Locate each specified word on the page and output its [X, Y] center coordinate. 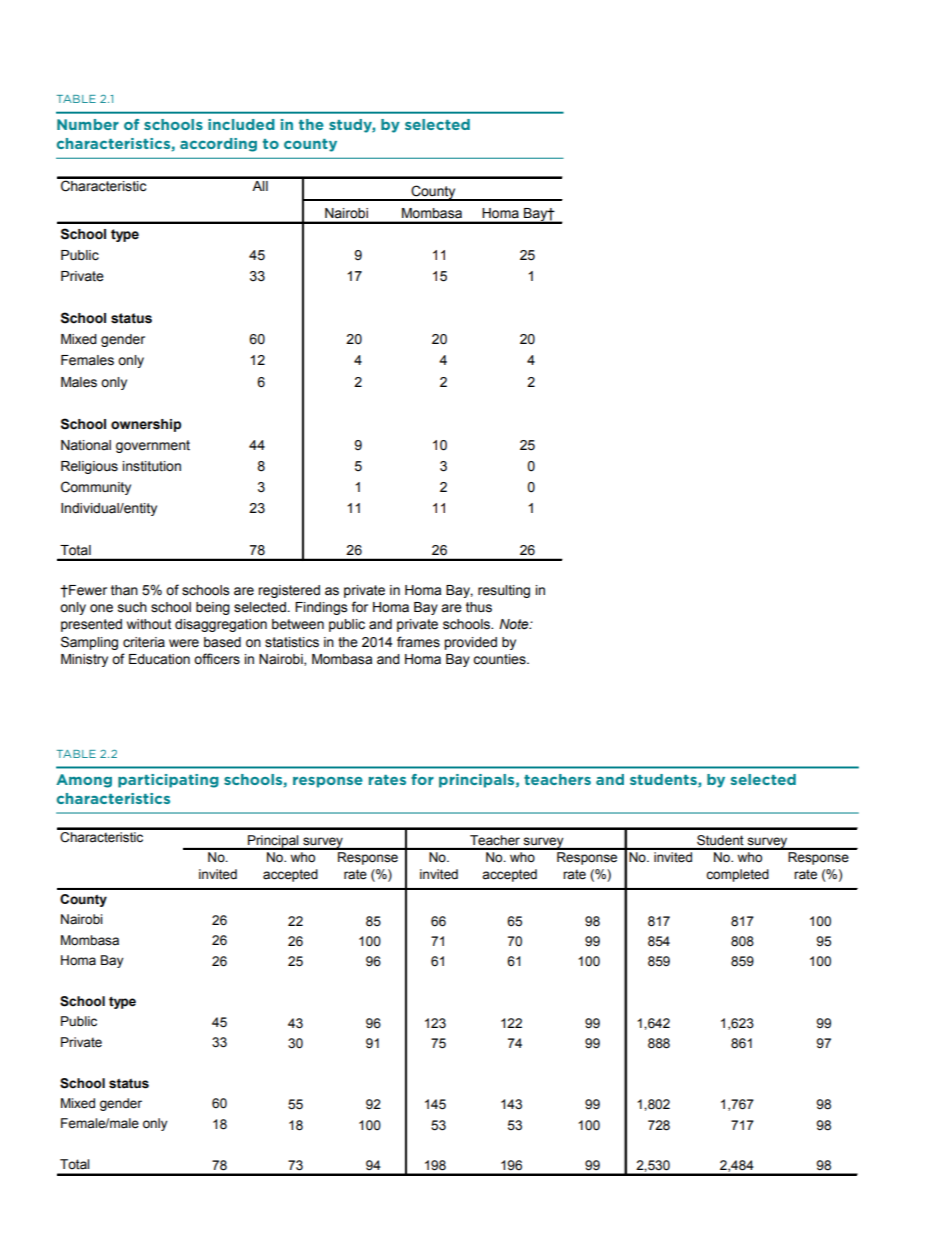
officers [217, 659]
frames [418, 642]
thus [479, 607]
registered [289, 591]
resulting [504, 591]
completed [737, 875]
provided [470, 643]
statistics [292, 642]
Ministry [84, 660]
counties [500, 659]
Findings [321, 608]
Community [96, 488]
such [132, 607]
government [153, 446]
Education [159, 659]
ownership [146, 425]
